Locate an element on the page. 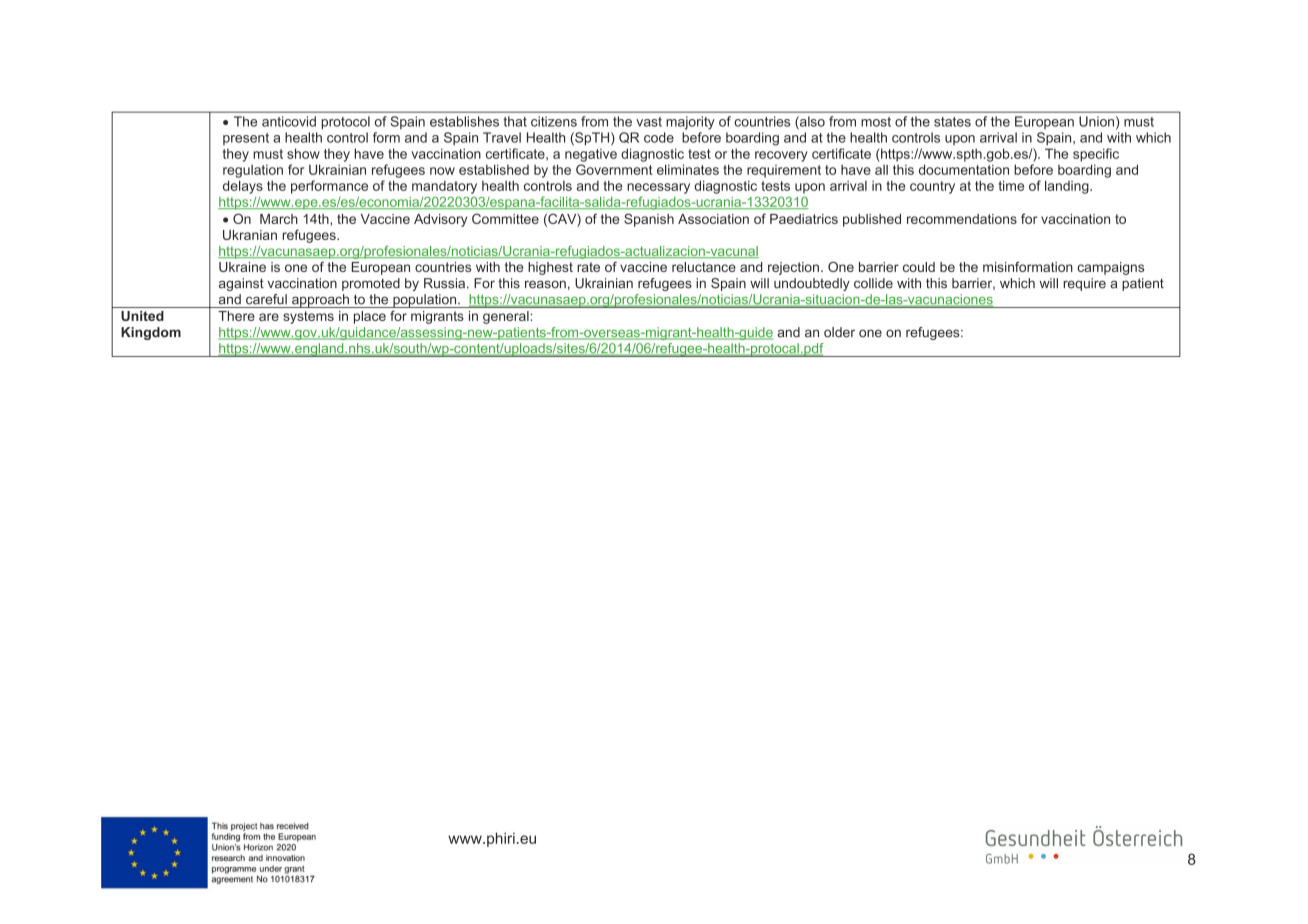 This page has width=1308, height=924. time is located at coordinates (1011, 185).
